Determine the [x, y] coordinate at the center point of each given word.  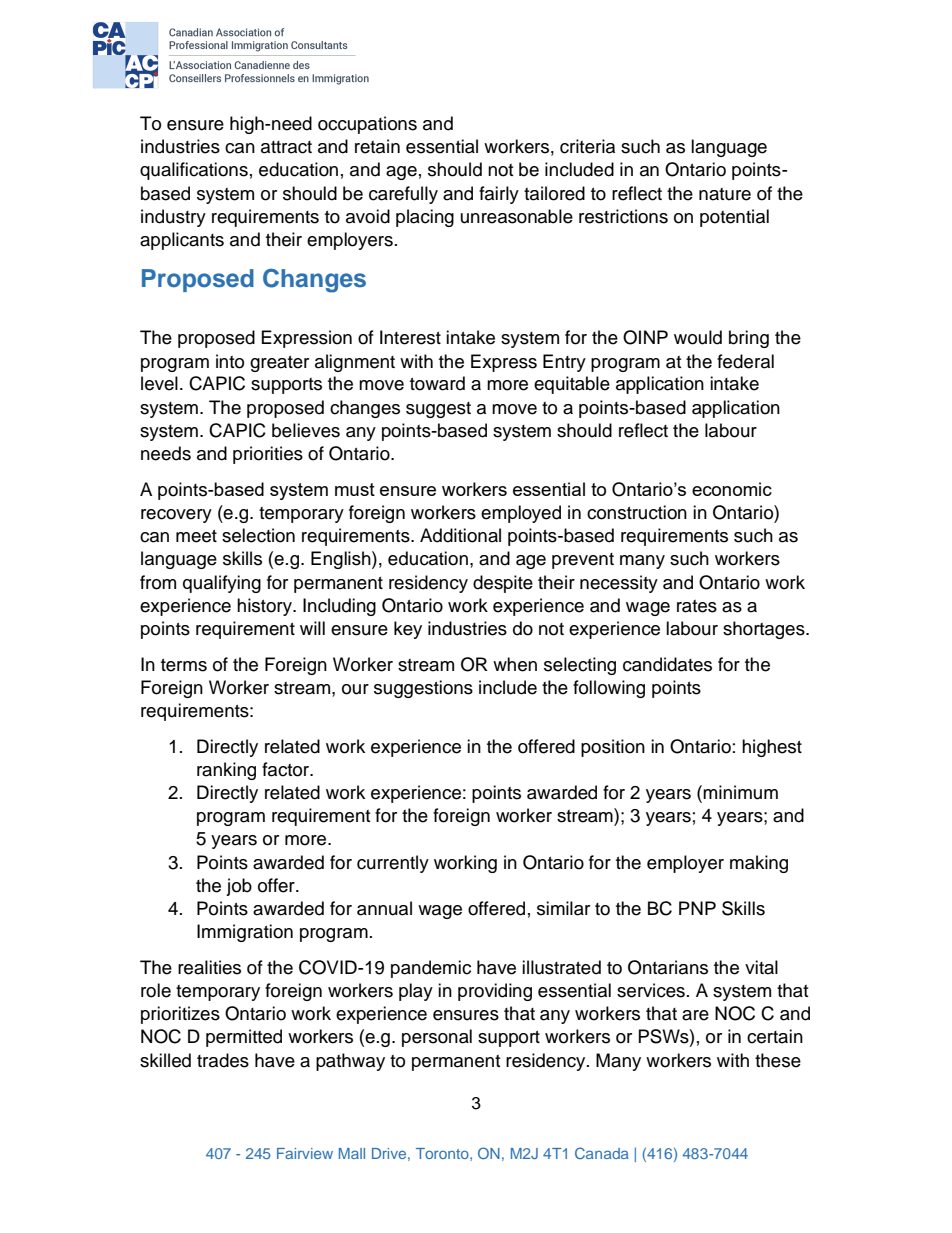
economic [732, 489]
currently [393, 864]
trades [223, 1060]
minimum [740, 792]
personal [437, 1038]
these [778, 1060]
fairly [499, 195]
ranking [226, 771]
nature [725, 194]
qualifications [194, 171]
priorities [268, 455]
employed [521, 514]
